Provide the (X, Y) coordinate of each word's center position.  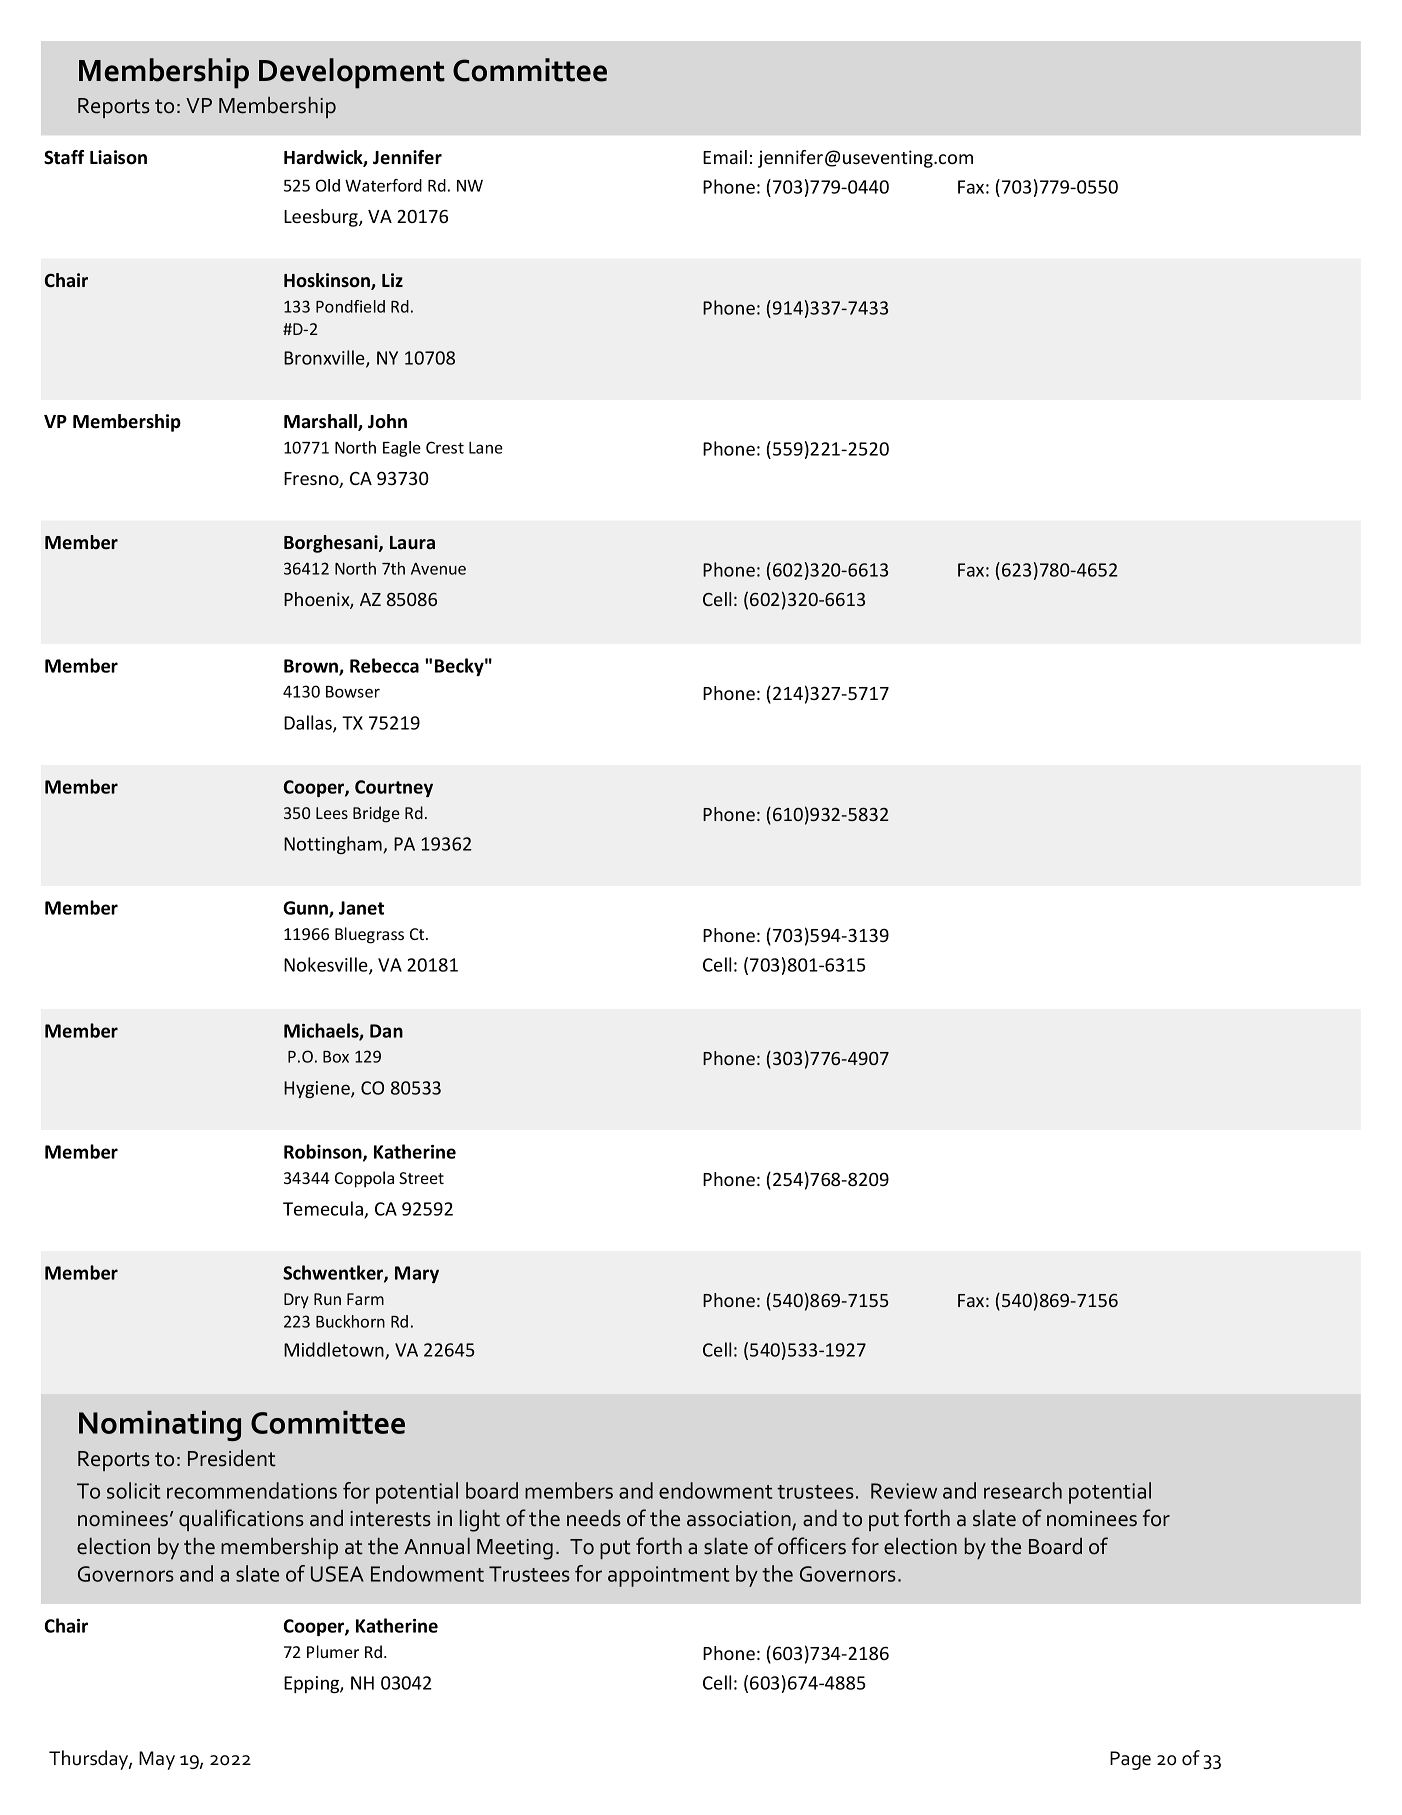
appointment (669, 1576)
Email (725, 157)
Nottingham (334, 845)
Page (1130, 1760)
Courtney (394, 788)
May (157, 1760)
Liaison (118, 157)
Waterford (383, 185)
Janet (361, 908)
